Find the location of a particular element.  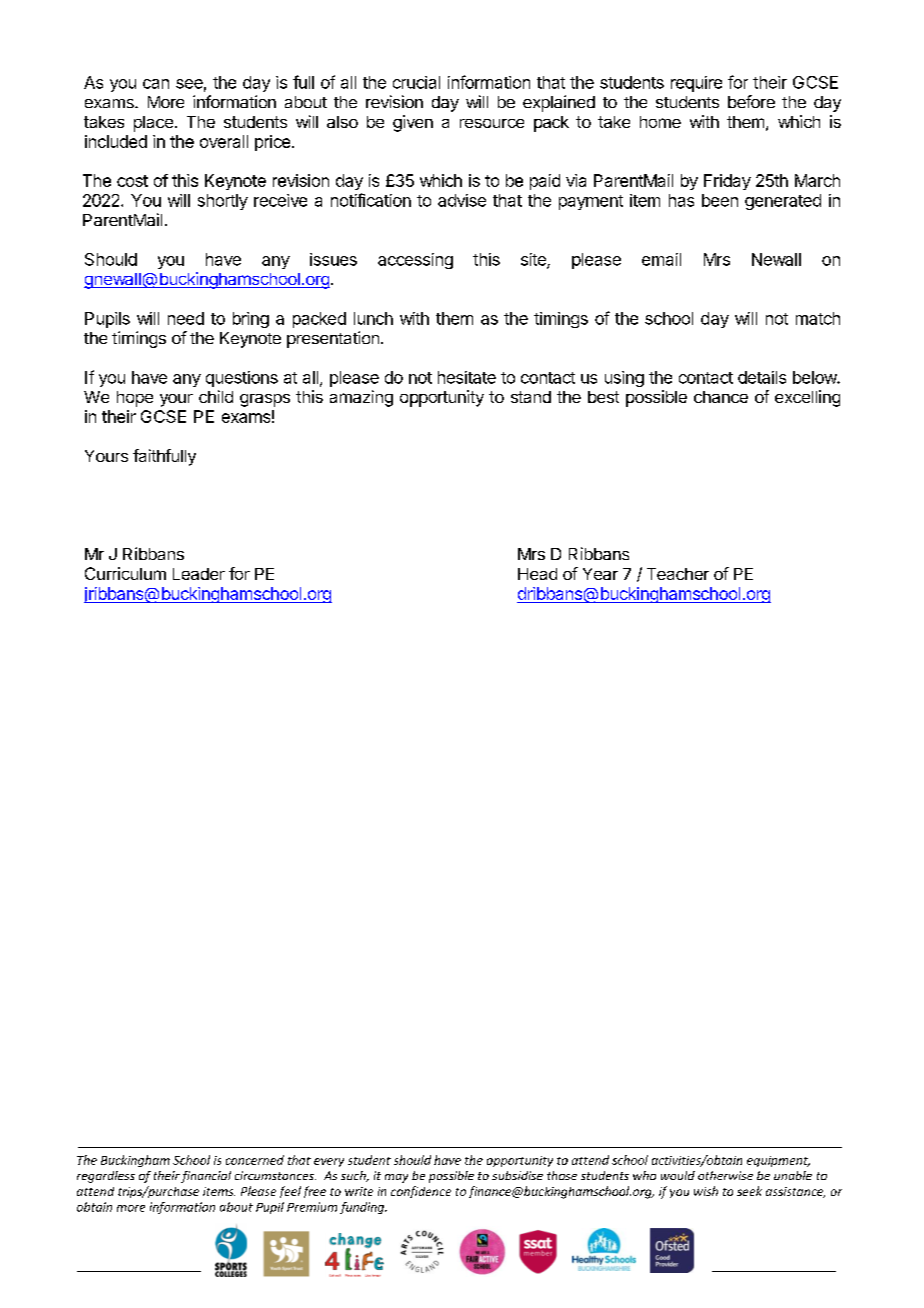

hesitate is located at coordinates (467, 377).
